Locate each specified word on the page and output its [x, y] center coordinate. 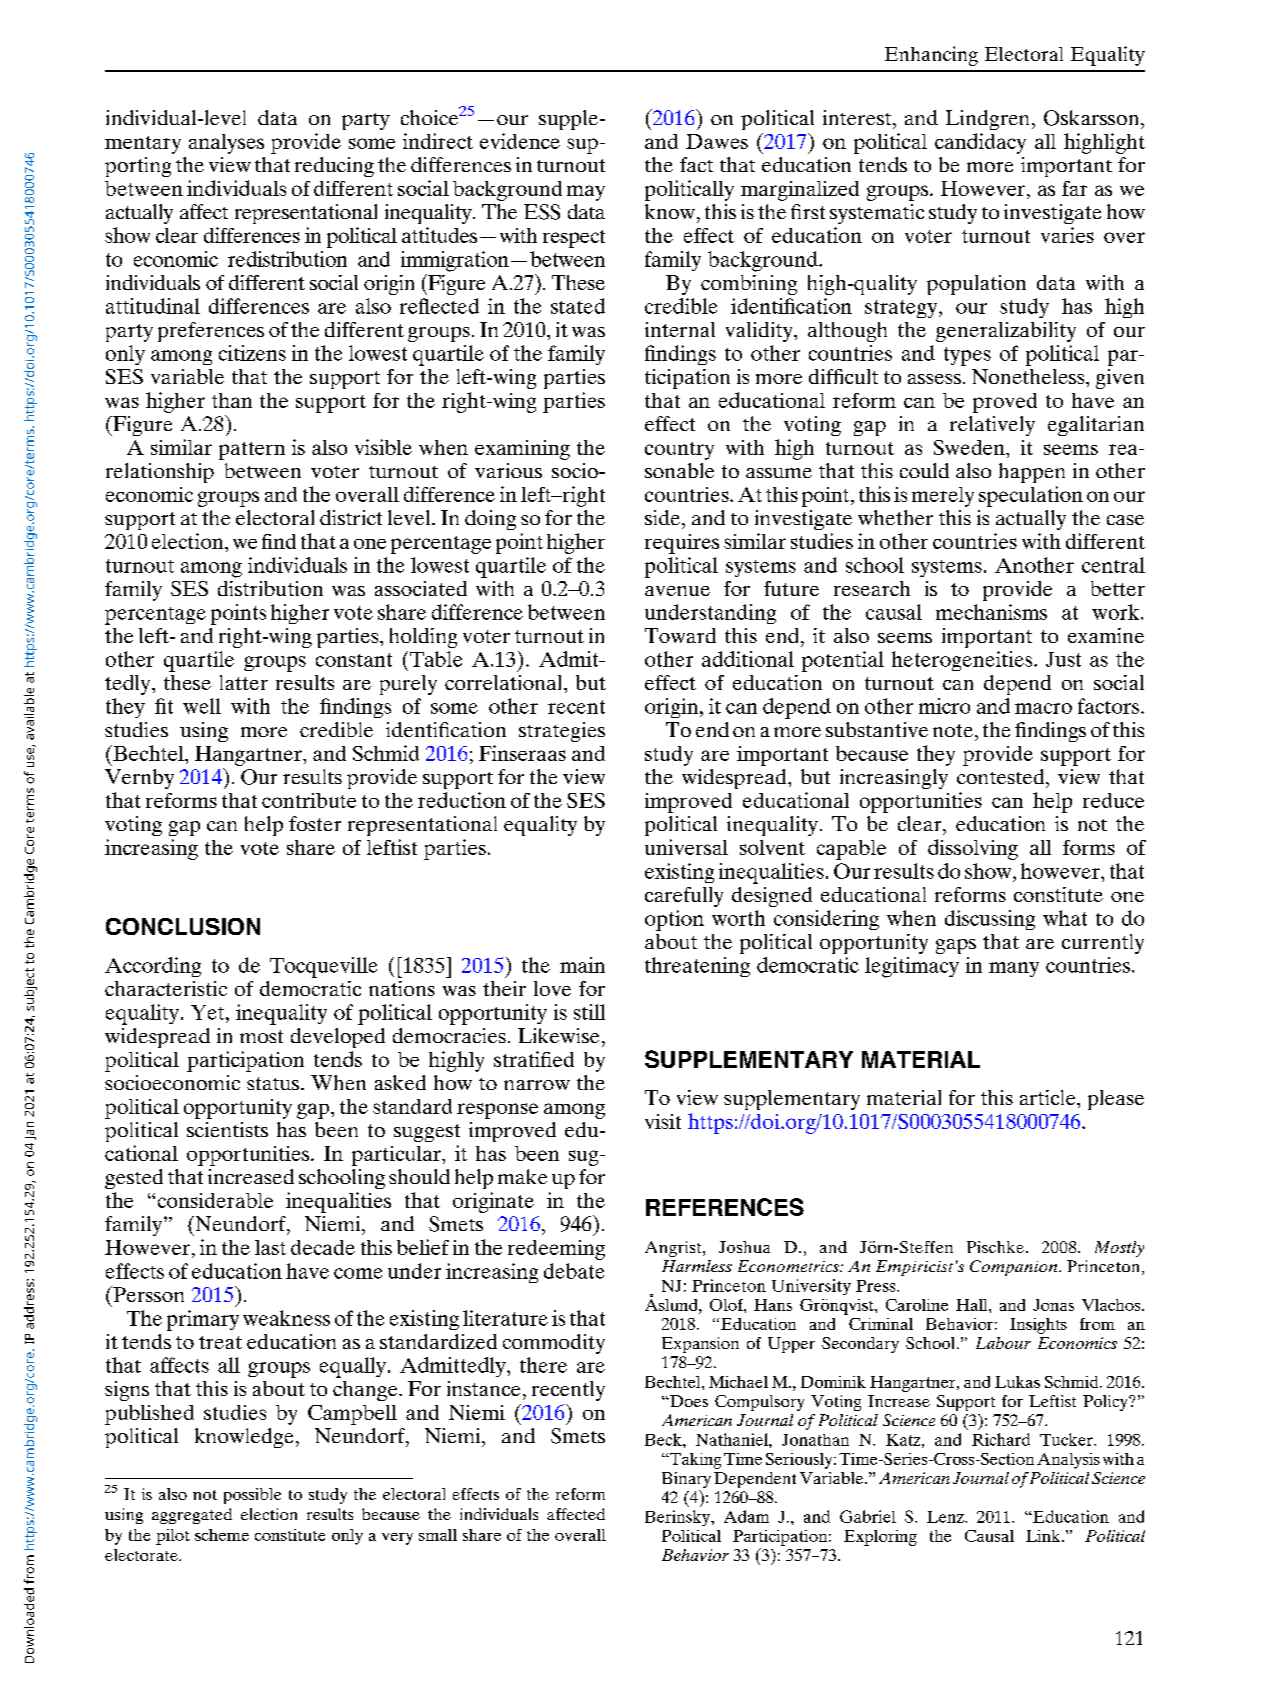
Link [1044, 1536]
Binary [686, 1480]
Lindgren [987, 120]
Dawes [717, 141]
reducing [334, 167]
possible [252, 1496]
